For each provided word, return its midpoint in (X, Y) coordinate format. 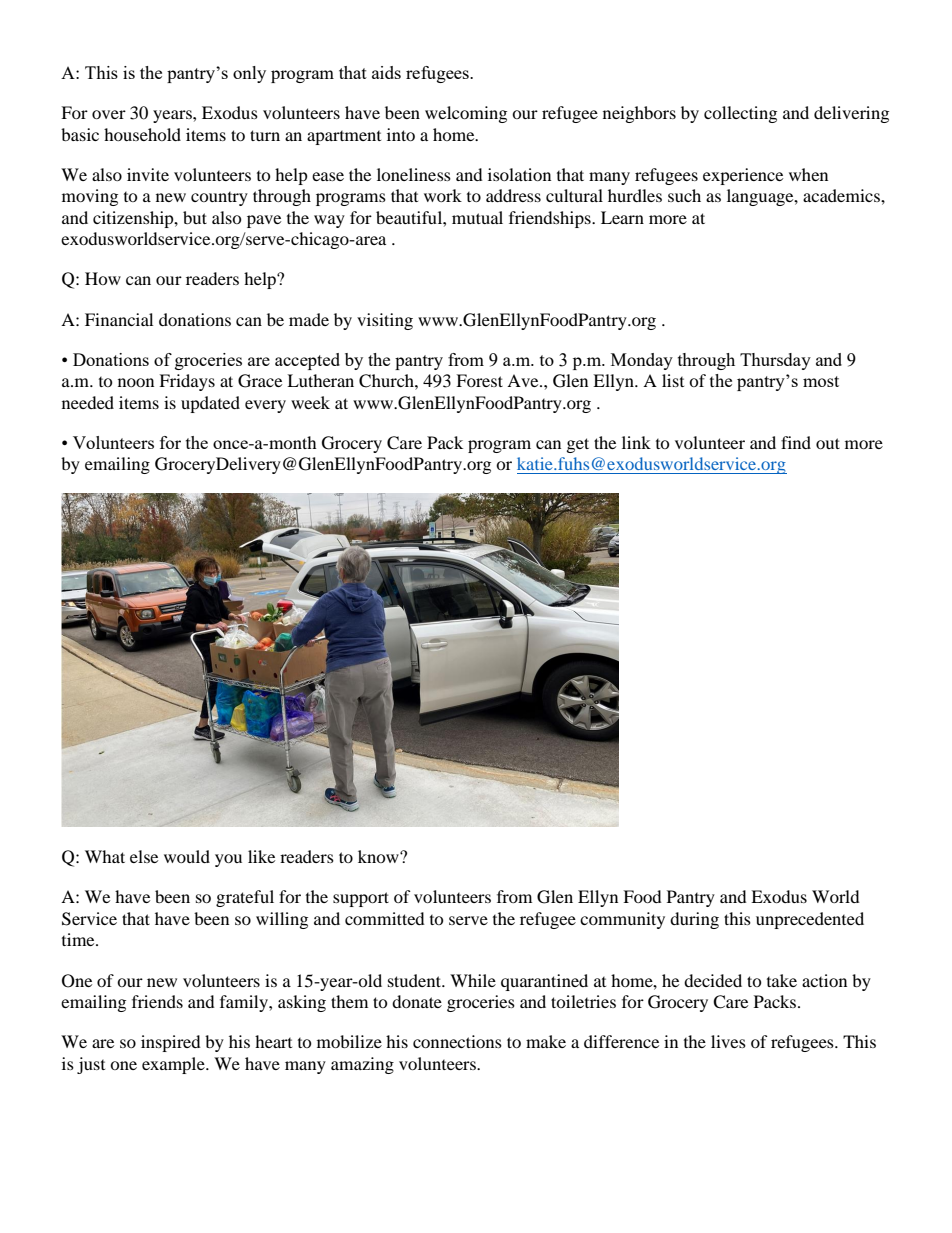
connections (457, 1041)
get (578, 445)
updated (210, 404)
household (142, 134)
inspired (171, 1043)
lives (728, 1041)
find (796, 442)
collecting (740, 114)
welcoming (466, 114)
